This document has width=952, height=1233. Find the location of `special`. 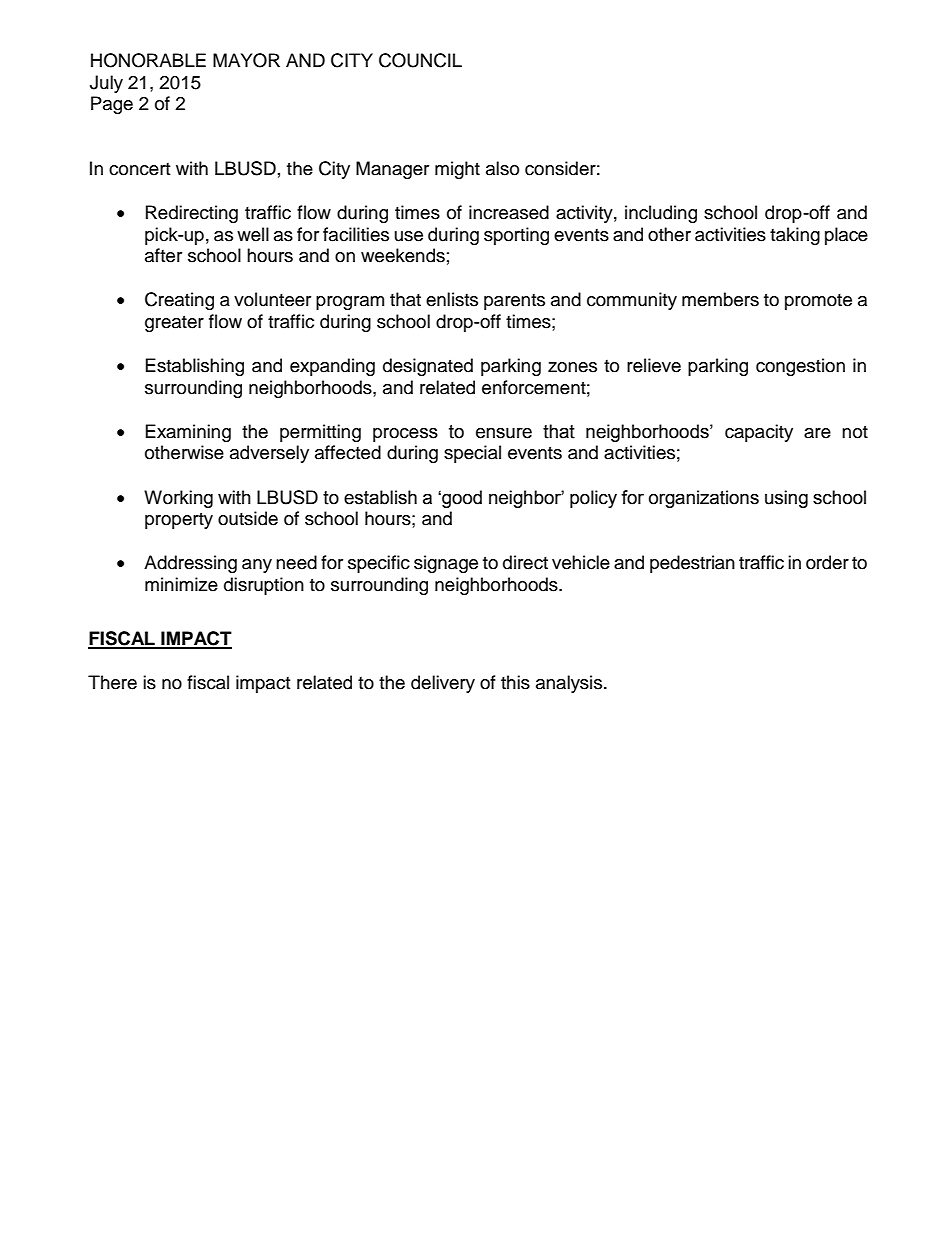

special is located at coordinates (472, 454).
